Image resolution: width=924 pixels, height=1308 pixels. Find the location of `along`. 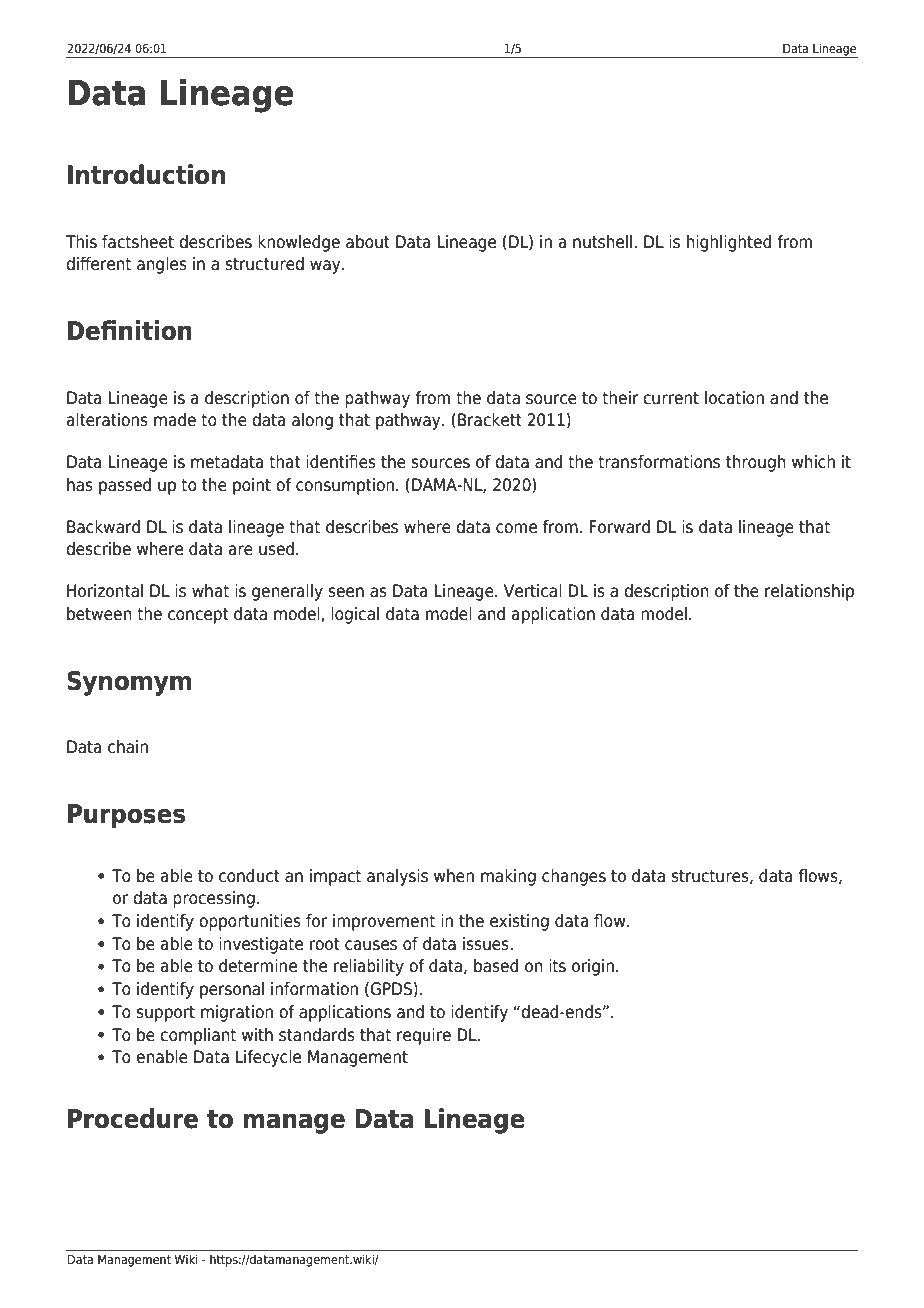

along is located at coordinates (312, 421).
